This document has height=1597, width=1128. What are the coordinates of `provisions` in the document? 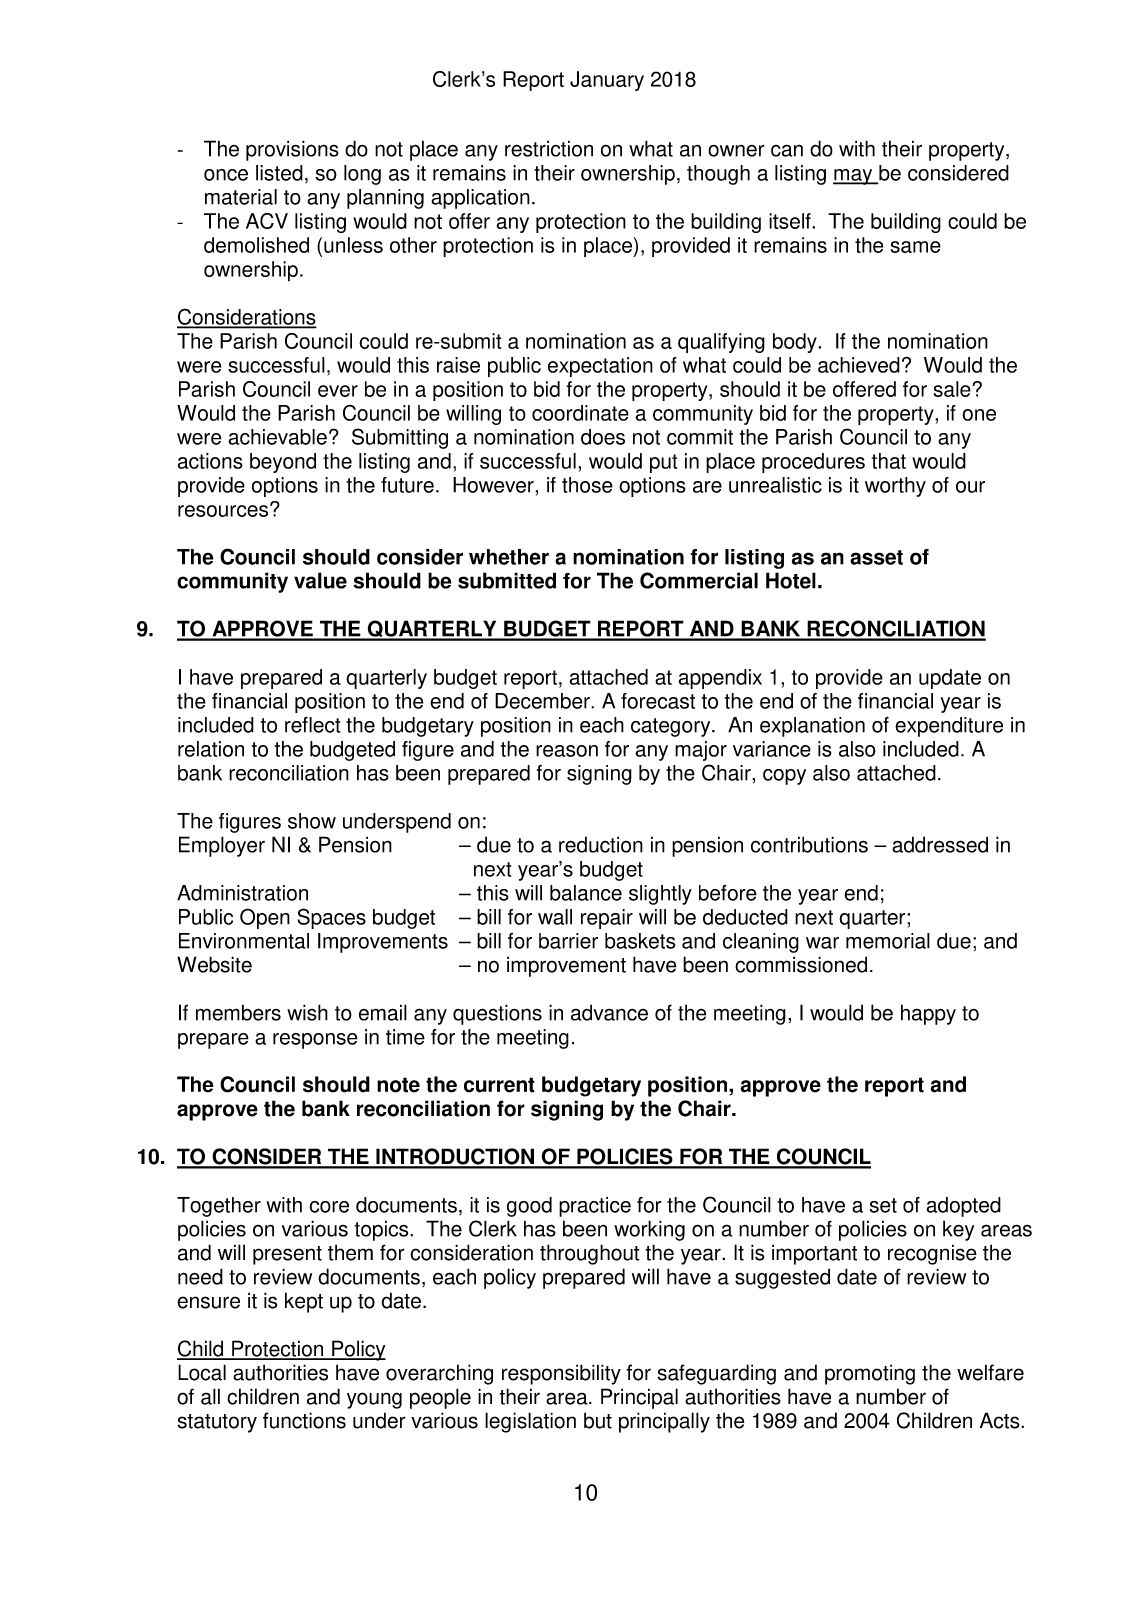 It's located at (292, 150).
